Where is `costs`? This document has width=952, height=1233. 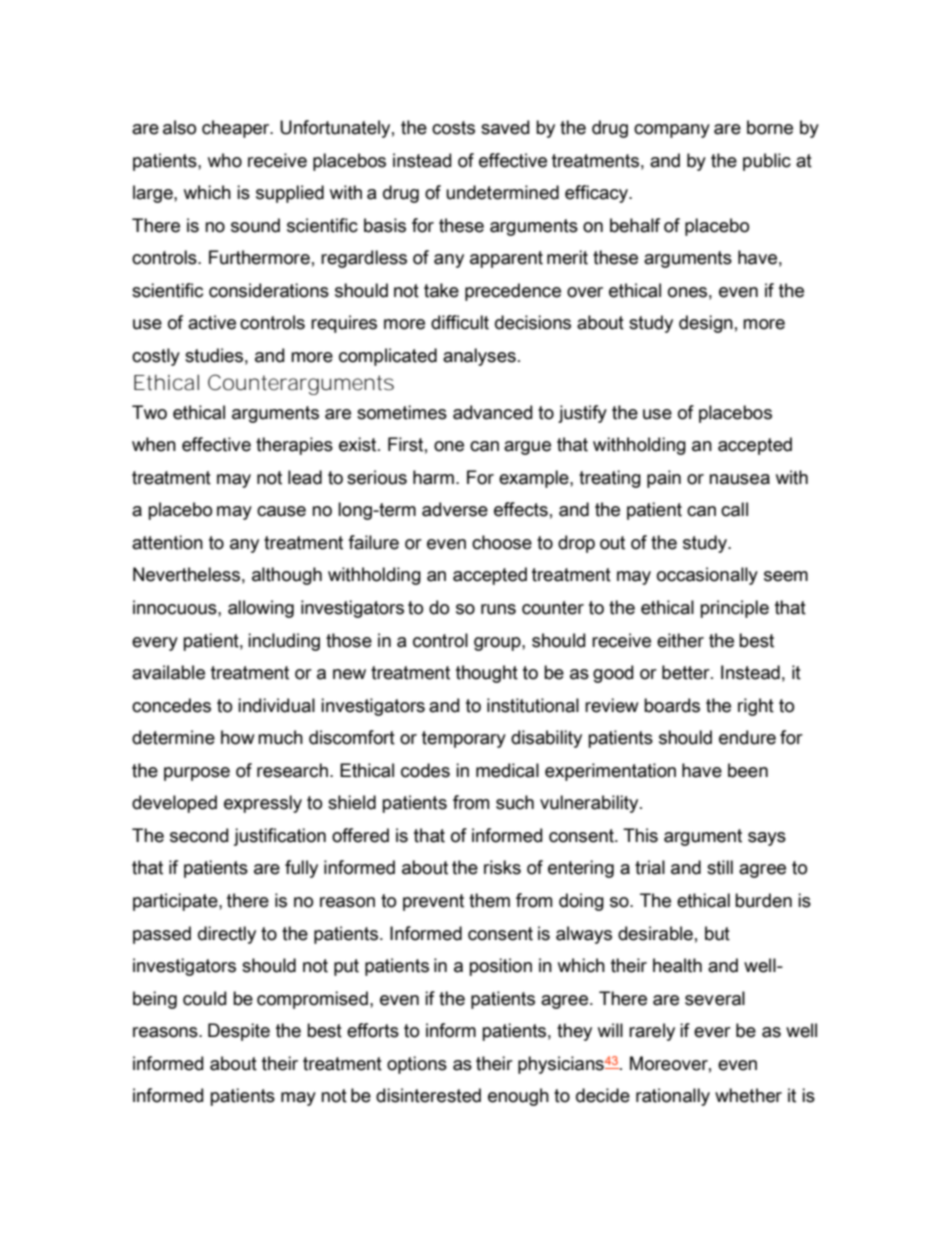
costs is located at coordinates (453, 128).
